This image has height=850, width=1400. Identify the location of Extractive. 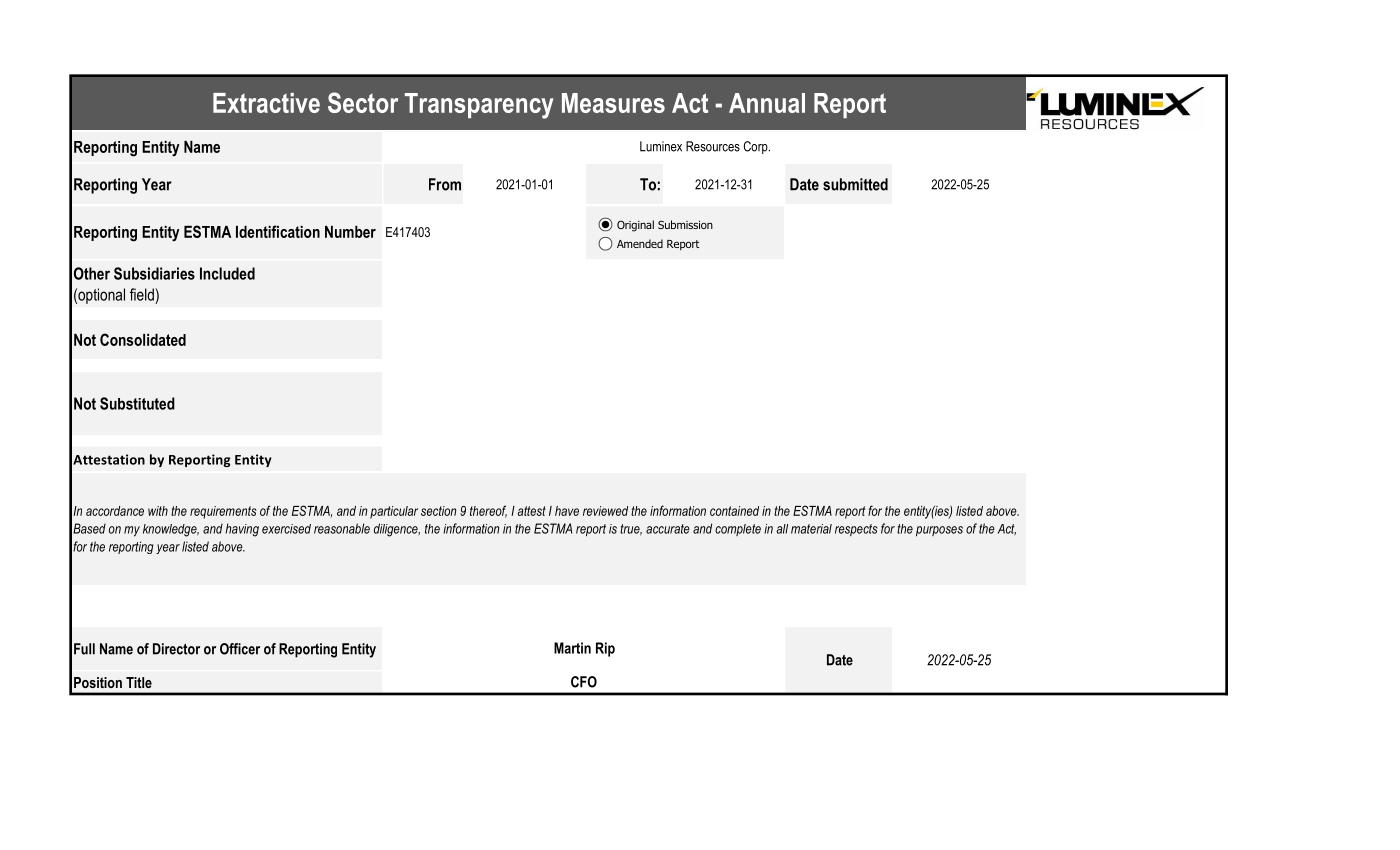
(266, 103).
